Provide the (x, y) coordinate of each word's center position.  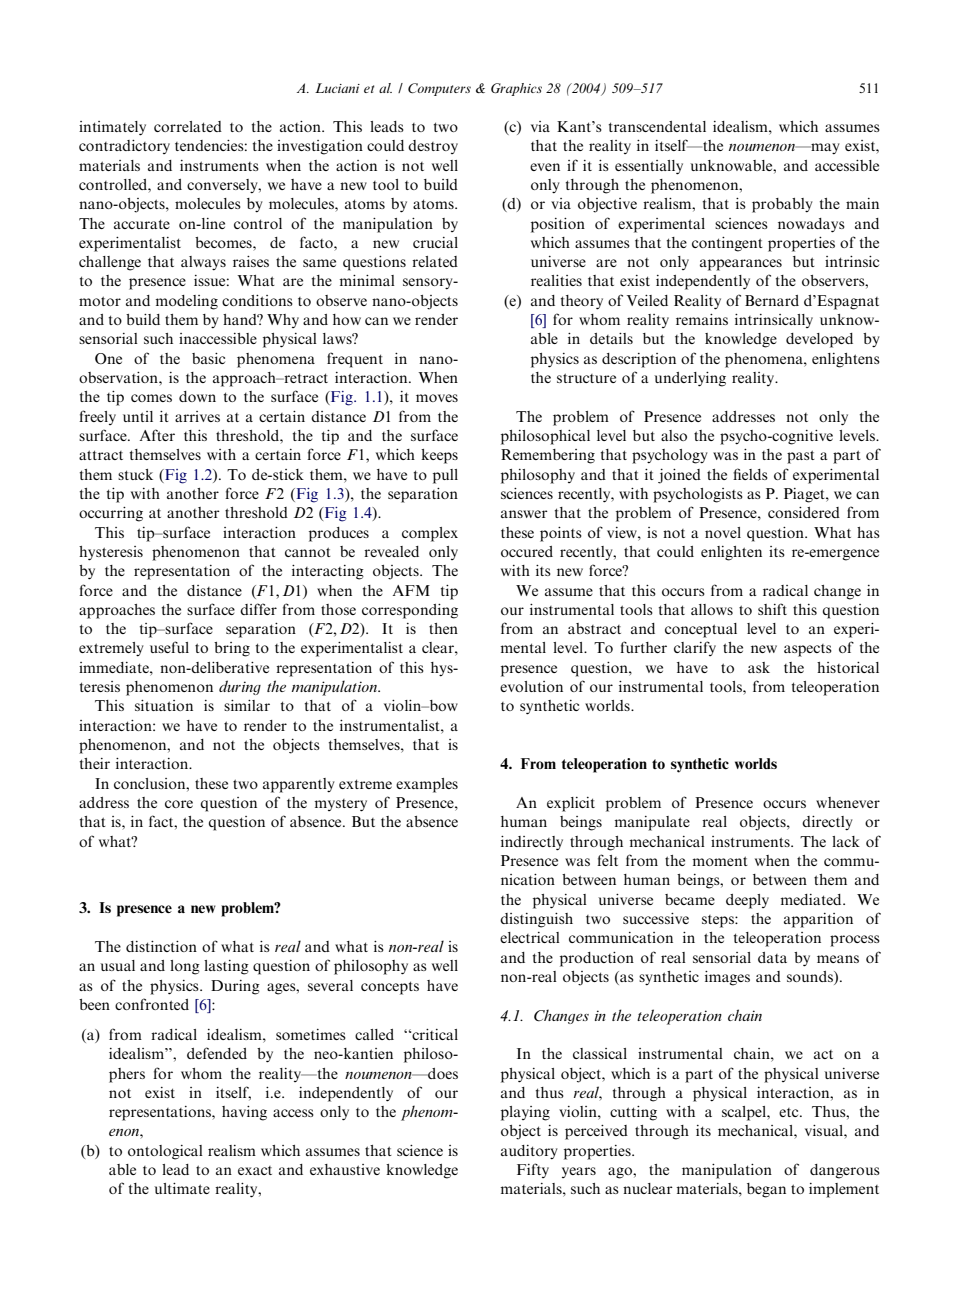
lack (846, 841)
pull (445, 476)
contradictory (124, 147)
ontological (165, 1152)
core (179, 804)
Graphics (516, 89)
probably (782, 205)
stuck (135, 474)
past (801, 457)
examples (427, 785)
